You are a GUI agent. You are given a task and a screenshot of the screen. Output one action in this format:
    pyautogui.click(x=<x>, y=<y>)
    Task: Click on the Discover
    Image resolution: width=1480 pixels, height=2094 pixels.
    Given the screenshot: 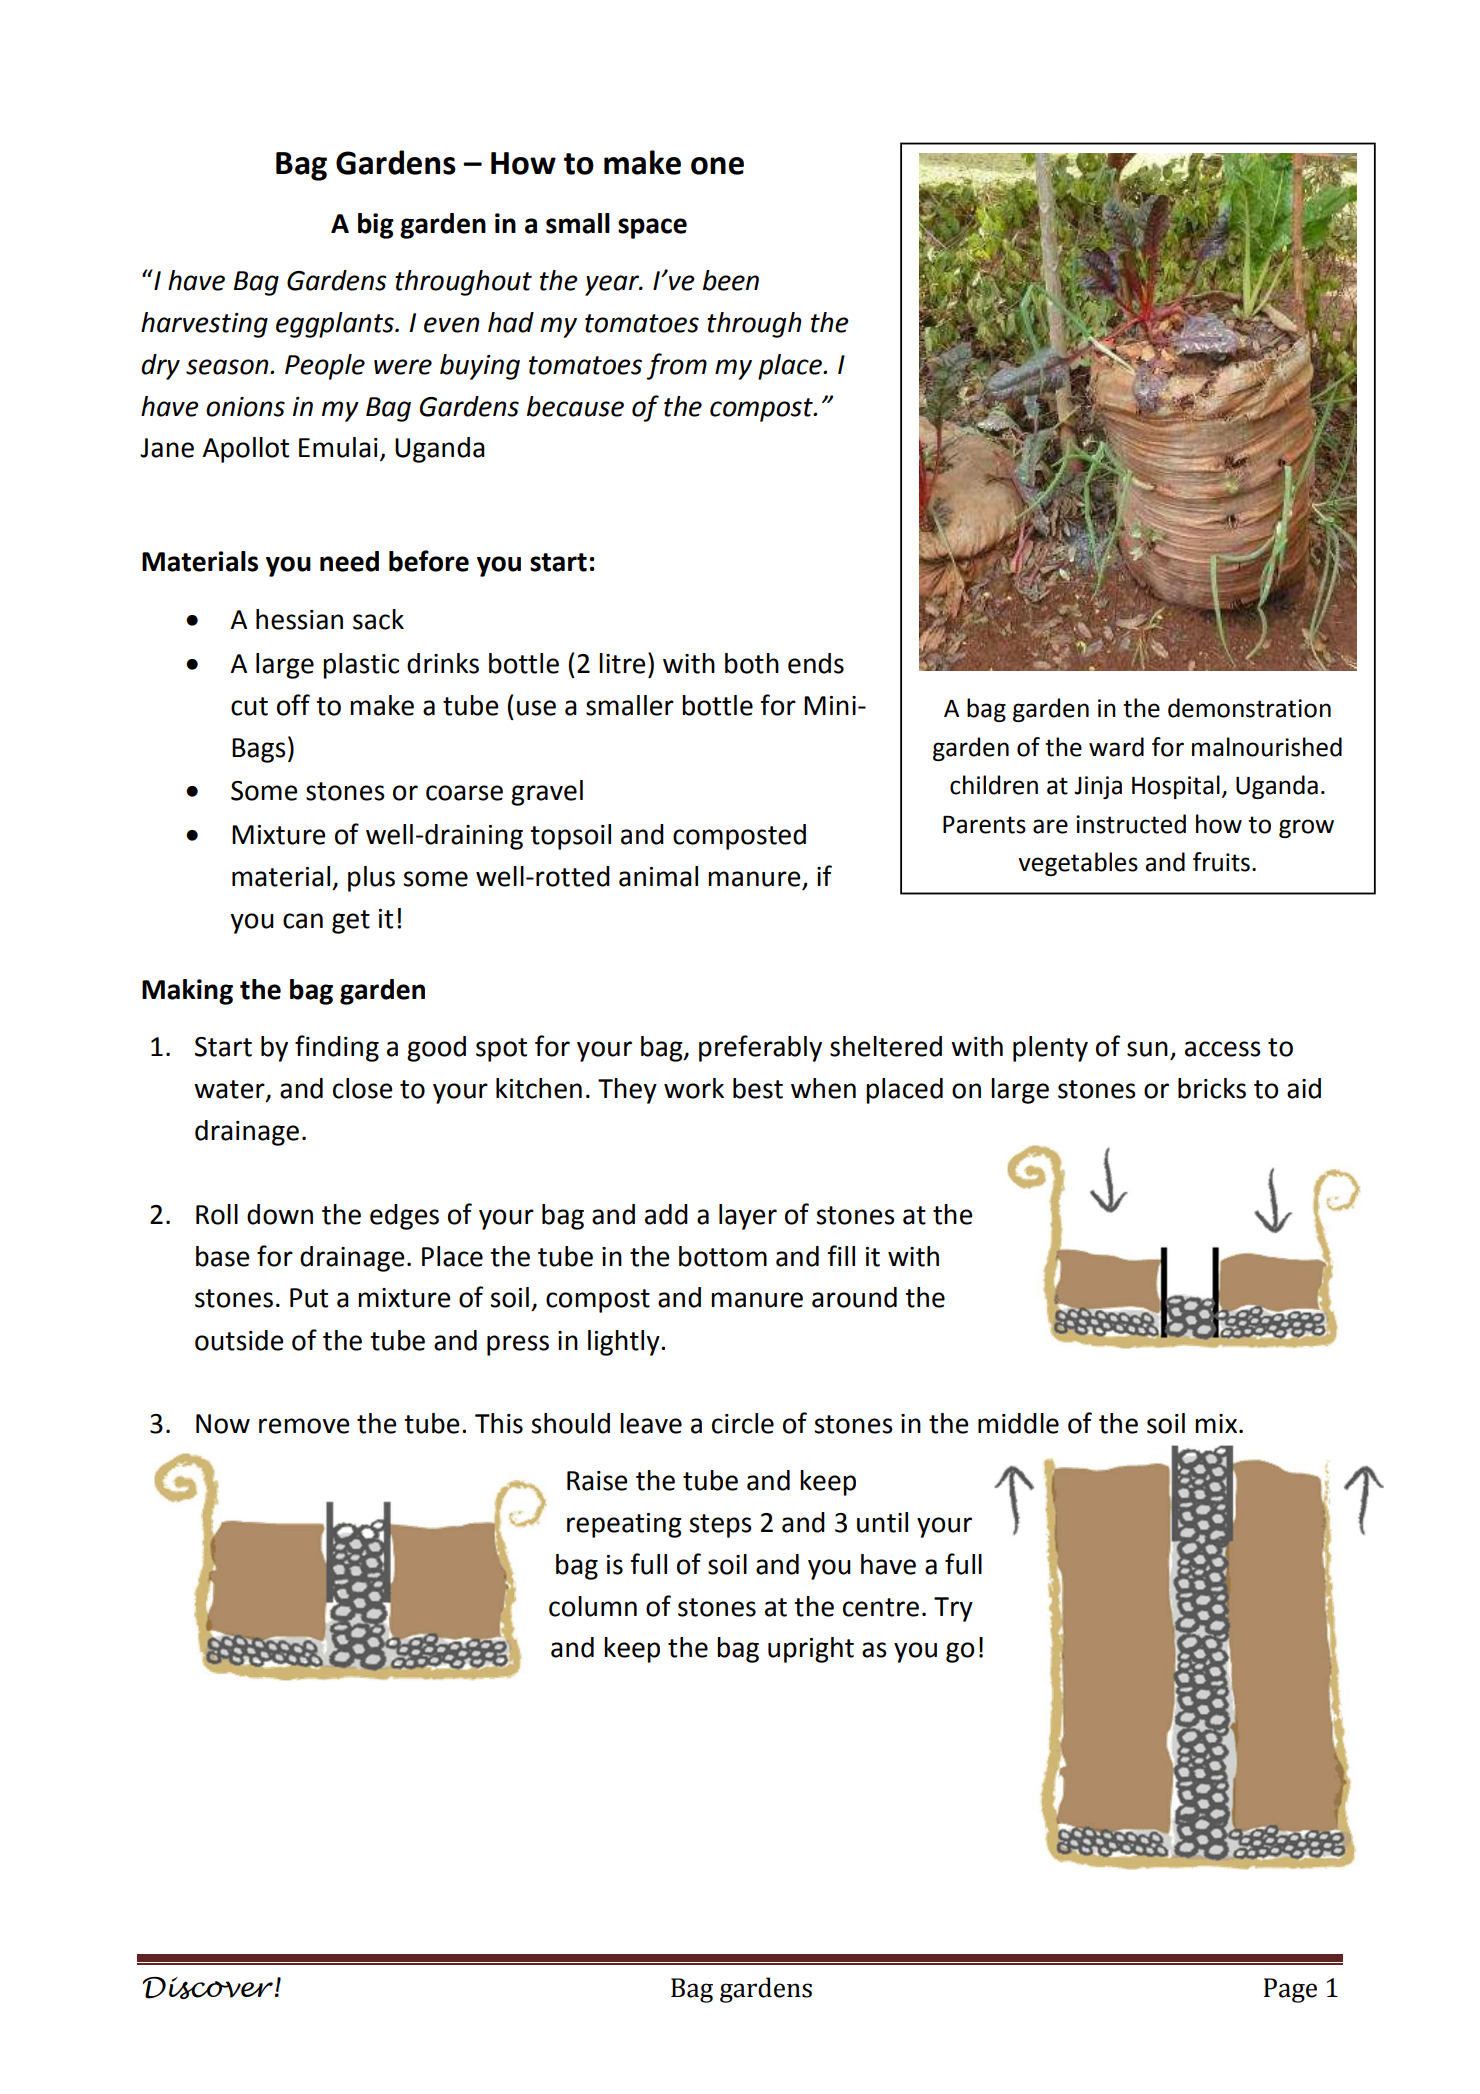 What is the action you would take?
    pyautogui.click(x=208, y=1988)
